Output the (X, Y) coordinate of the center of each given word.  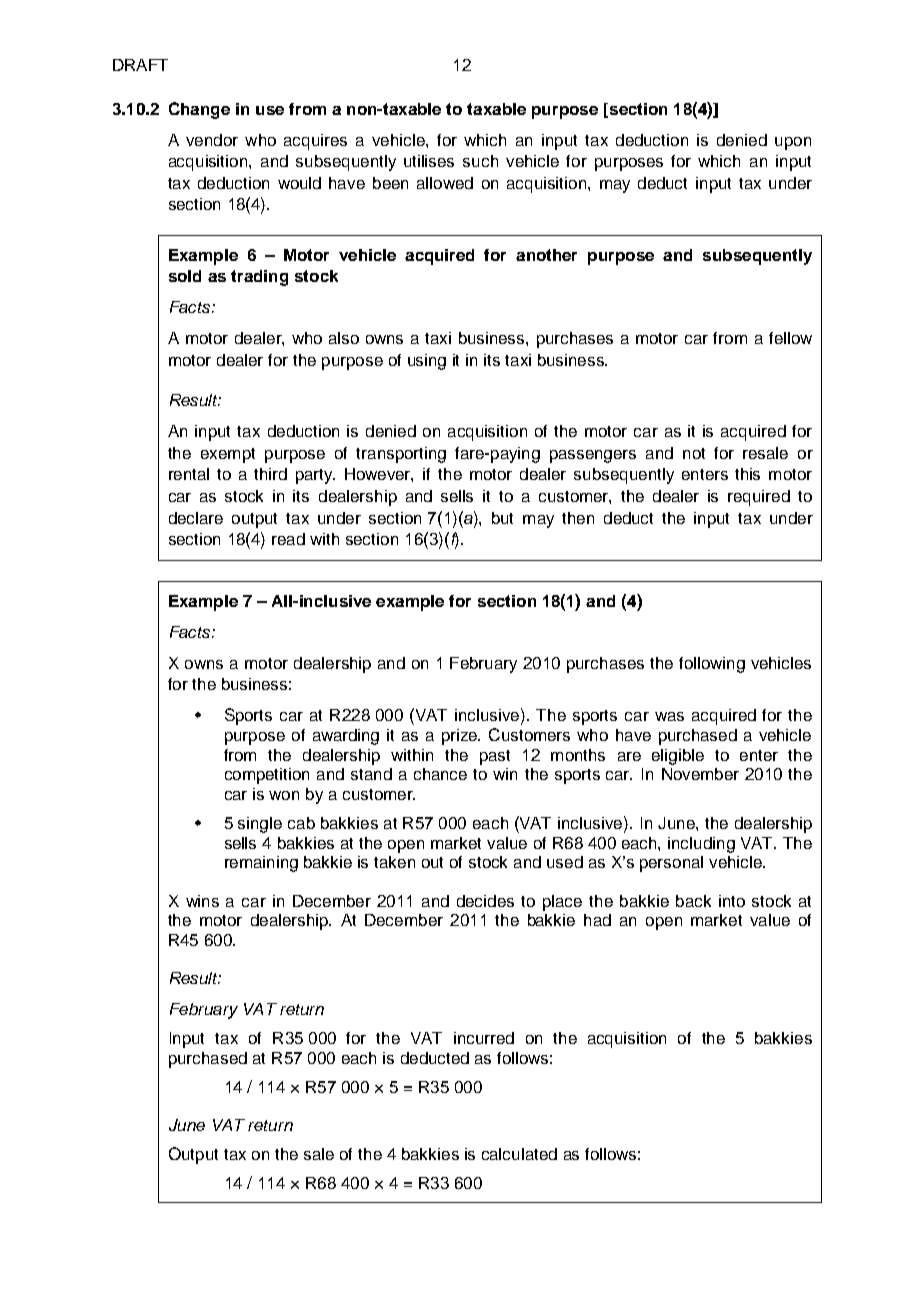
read (288, 539)
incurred (484, 1038)
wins (202, 901)
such (480, 161)
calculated (519, 1154)
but (502, 518)
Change (199, 110)
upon (793, 143)
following (712, 665)
